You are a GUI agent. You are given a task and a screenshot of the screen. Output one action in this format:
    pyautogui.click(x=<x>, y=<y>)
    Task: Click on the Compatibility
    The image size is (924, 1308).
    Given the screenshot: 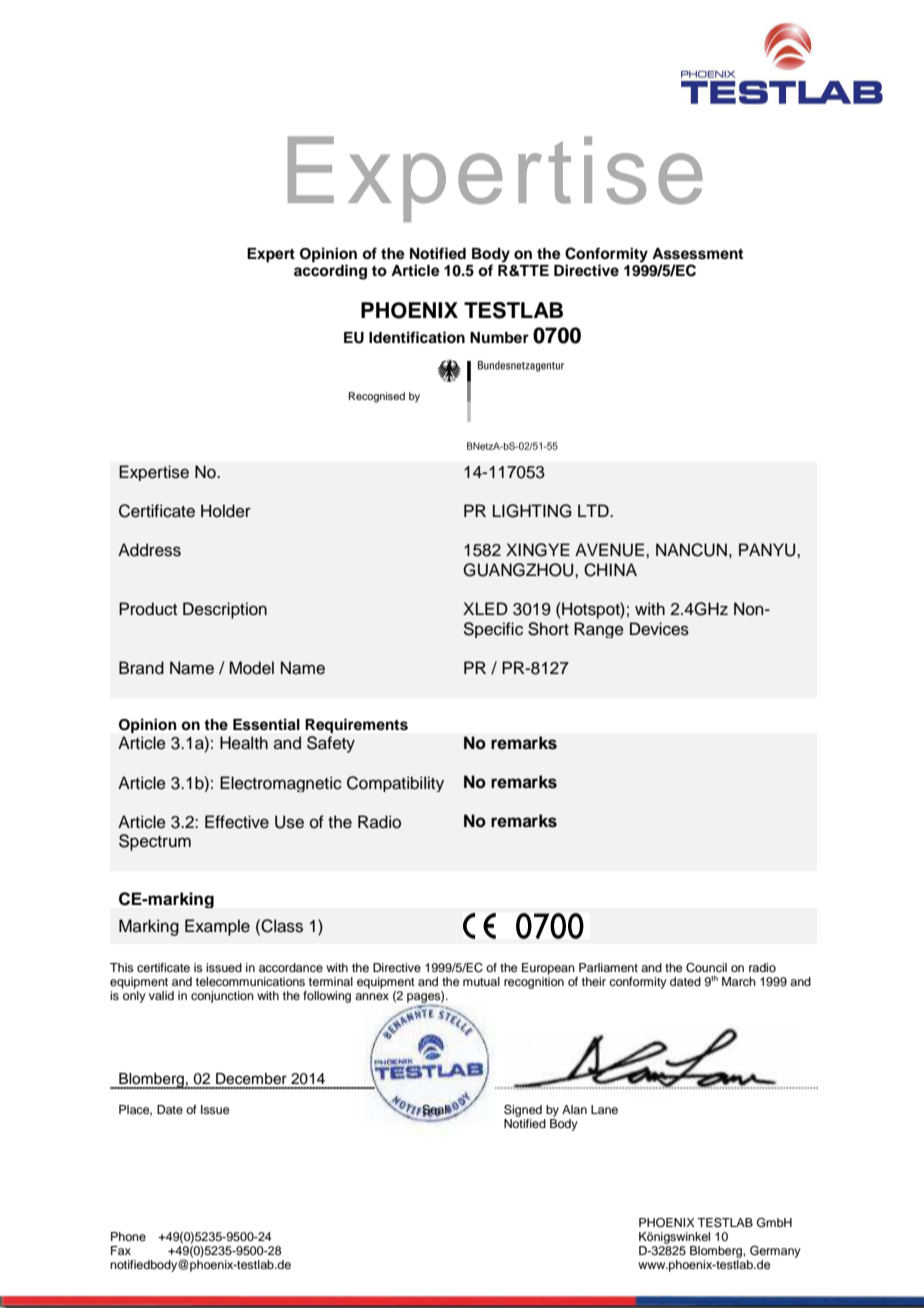 What is the action you would take?
    pyautogui.click(x=395, y=784)
